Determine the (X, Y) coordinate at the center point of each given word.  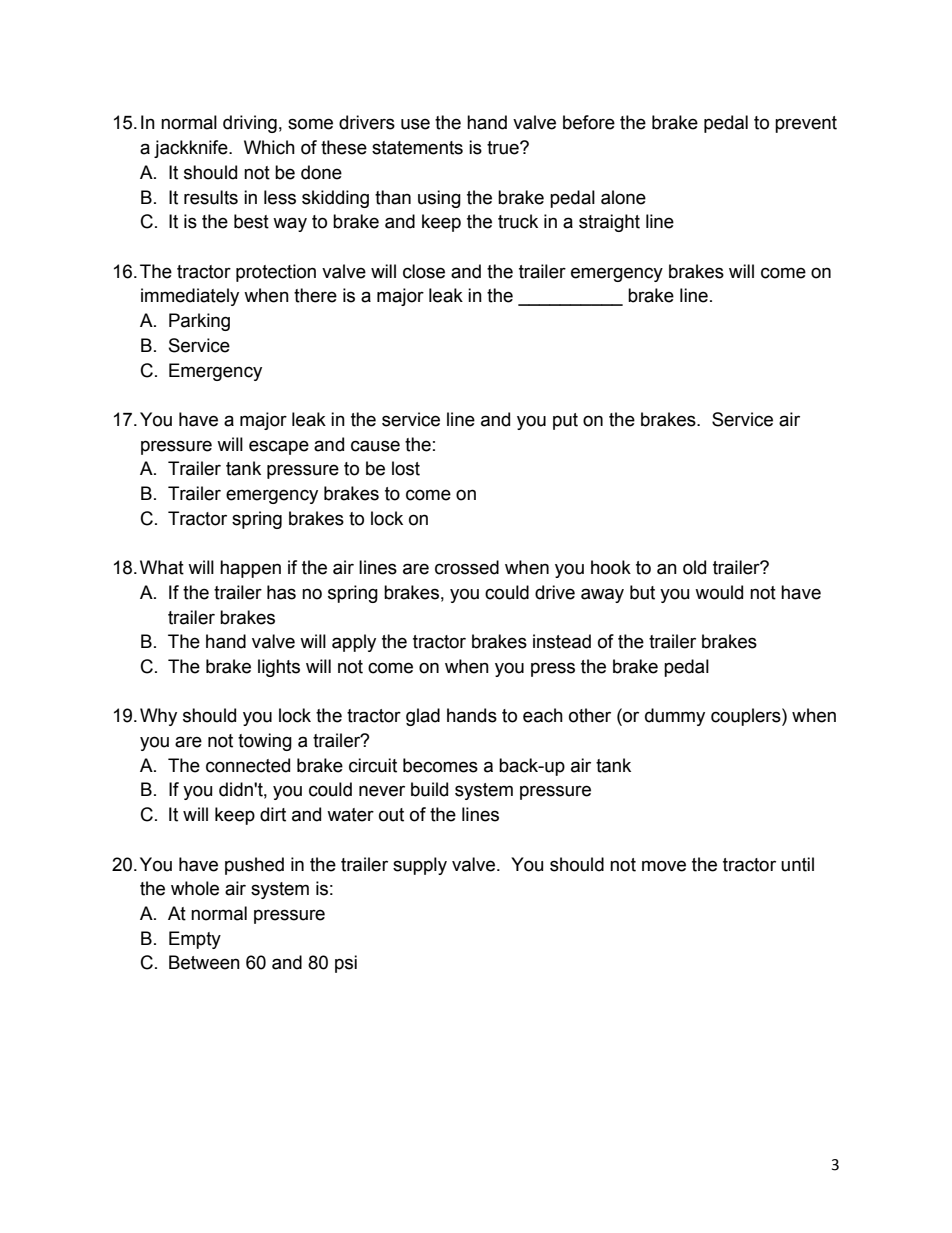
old (694, 567)
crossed (467, 567)
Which (269, 147)
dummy (675, 717)
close (424, 271)
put (565, 421)
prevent (806, 124)
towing (265, 742)
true (504, 148)
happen (250, 569)
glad (423, 717)
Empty (195, 940)
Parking (199, 322)
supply (420, 866)
